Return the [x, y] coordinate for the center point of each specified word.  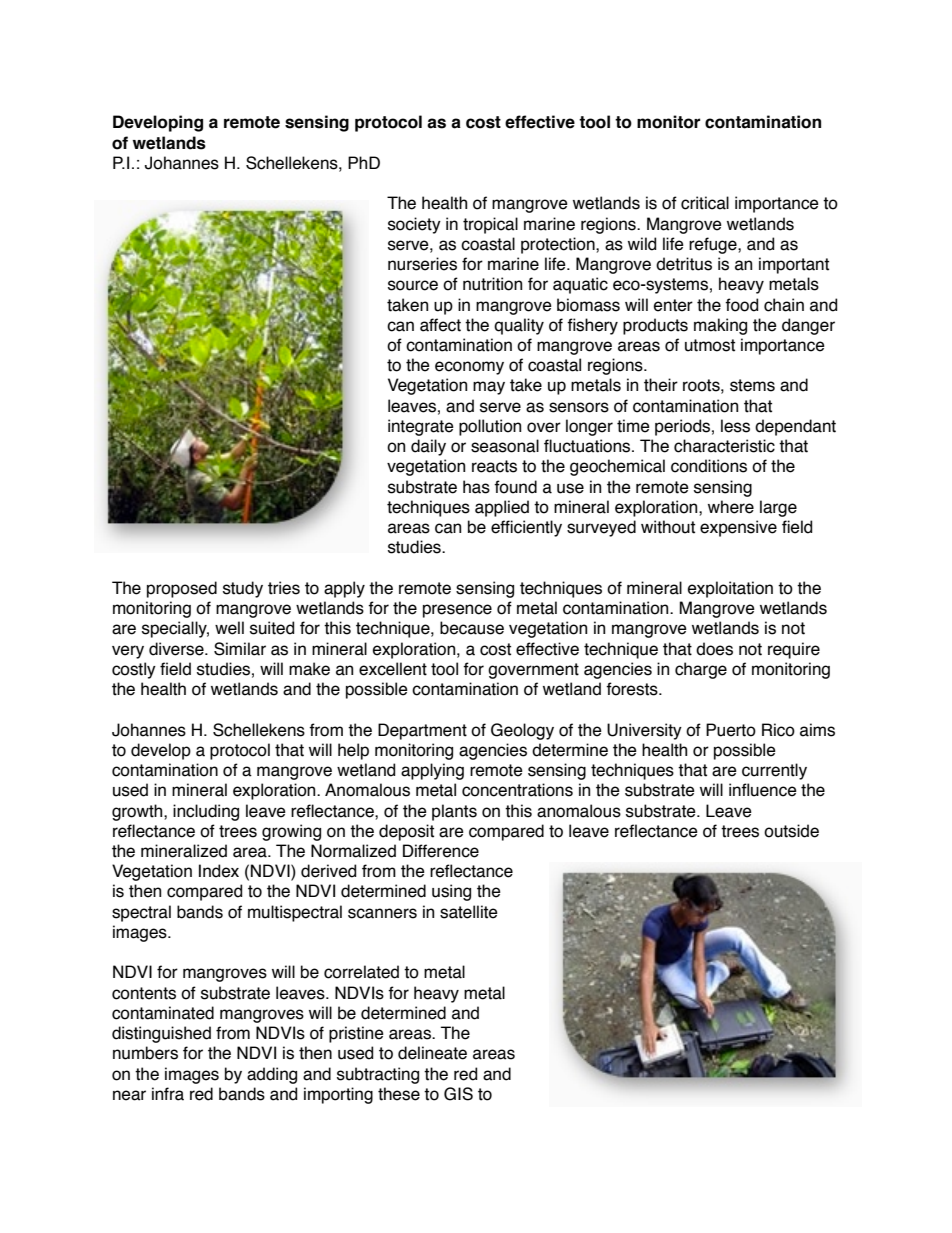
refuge [714, 245]
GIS [458, 1094]
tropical [490, 225]
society [414, 225]
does [714, 649]
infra [168, 1094]
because [472, 628]
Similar [240, 649]
